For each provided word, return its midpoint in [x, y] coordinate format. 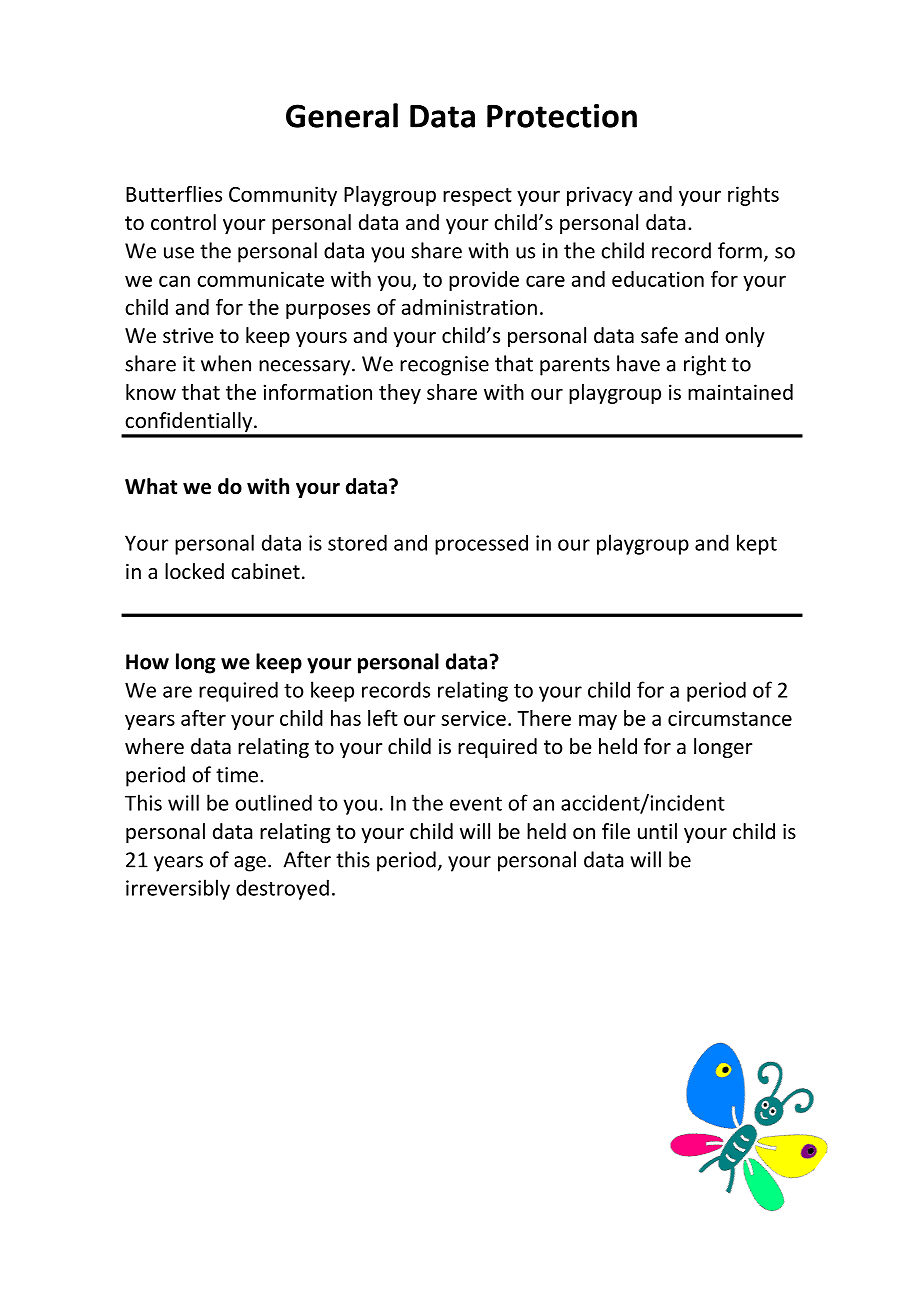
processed [481, 544]
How [147, 662]
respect [477, 197]
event [476, 804]
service [473, 718]
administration [469, 307]
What [151, 486]
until [657, 831]
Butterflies [174, 194]
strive [188, 335]
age [250, 864]
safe [659, 335]
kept [757, 544]
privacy [600, 196]
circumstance [730, 718]
